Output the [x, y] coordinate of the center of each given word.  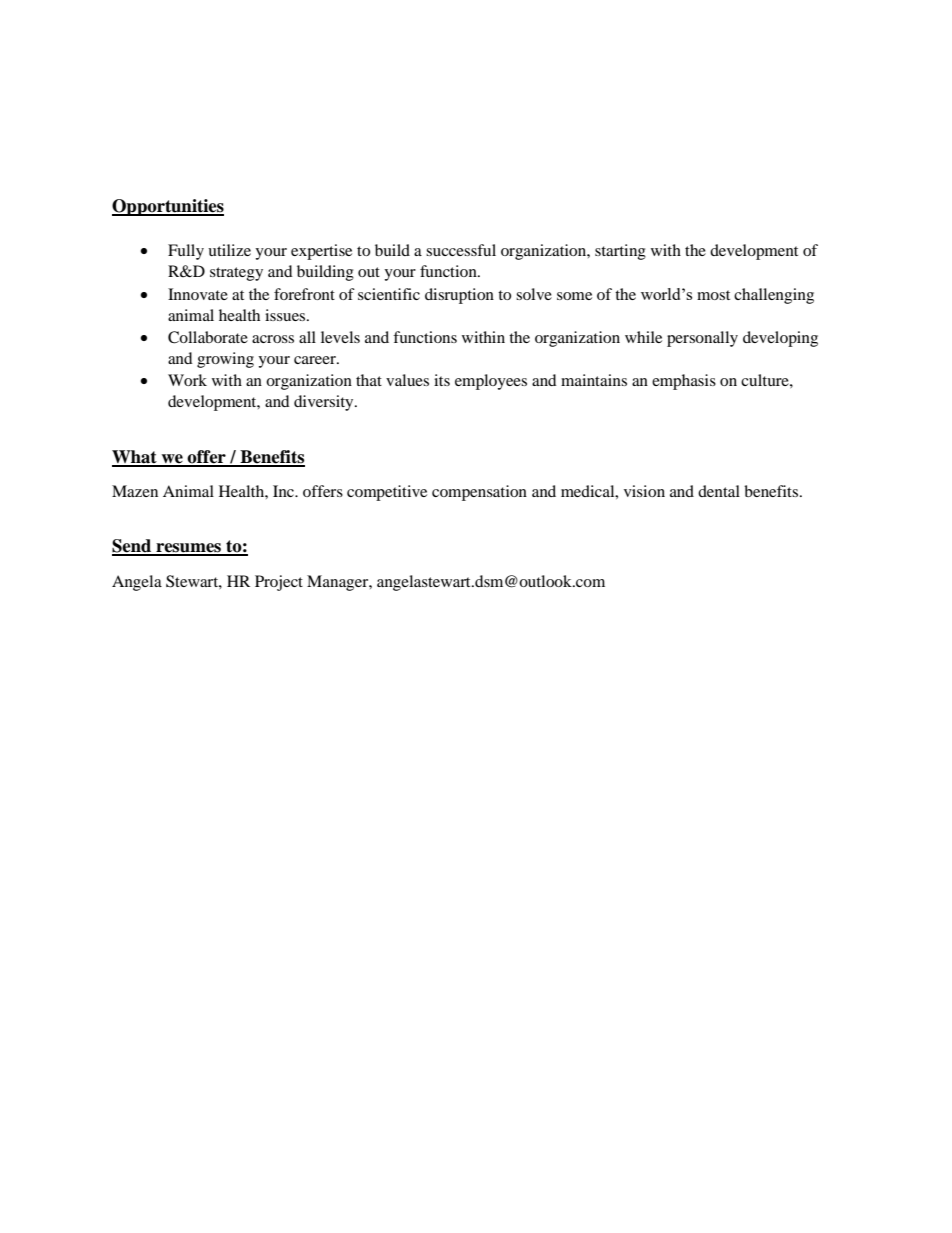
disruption [459, 296]
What [135, 458]
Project [279, 583]
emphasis [684, 382]
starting [620, 252]
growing [225, 360]
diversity [325, 403]
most [713, 295]
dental [719, 491]
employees [491, 382]
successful [461, 250]
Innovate [198, 294]
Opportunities [168, 207]
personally [702, 339]
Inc [284, 491]
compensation [479, 493]
